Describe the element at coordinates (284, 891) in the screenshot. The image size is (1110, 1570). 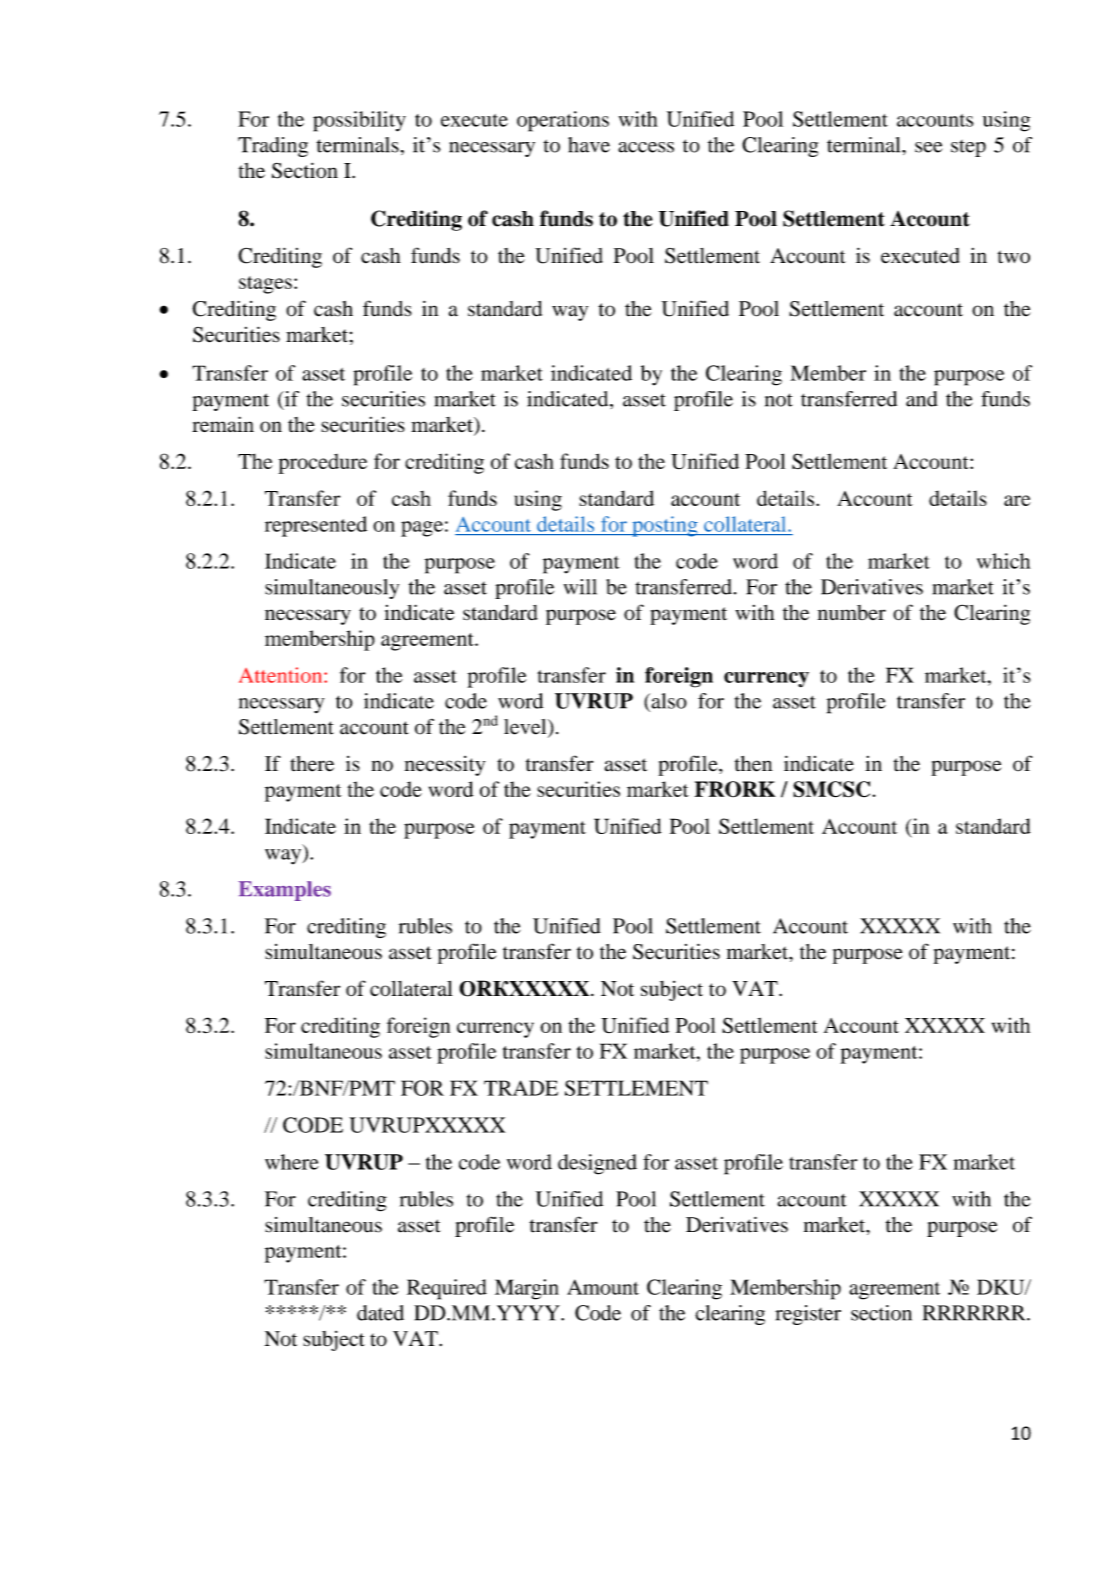
I see `Examples` at that location.
